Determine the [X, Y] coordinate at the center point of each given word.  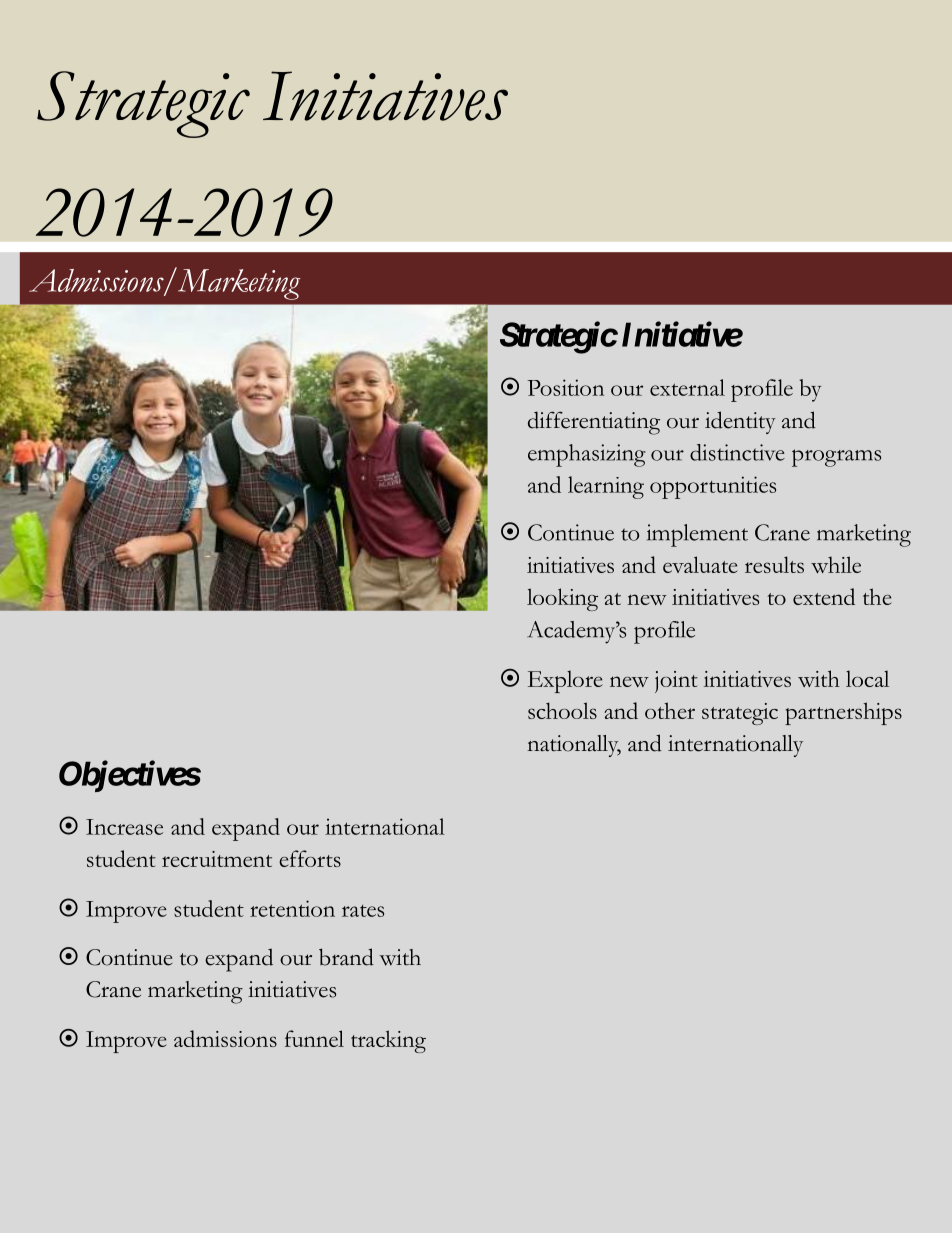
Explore [565, 681]
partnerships [843, 713]
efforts [310, 858]
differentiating [594, 423]
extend [824, 596]
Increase [124, 827]
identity [740, 422]
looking [562, 599]
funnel [314, 1038]
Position [565, 387]
